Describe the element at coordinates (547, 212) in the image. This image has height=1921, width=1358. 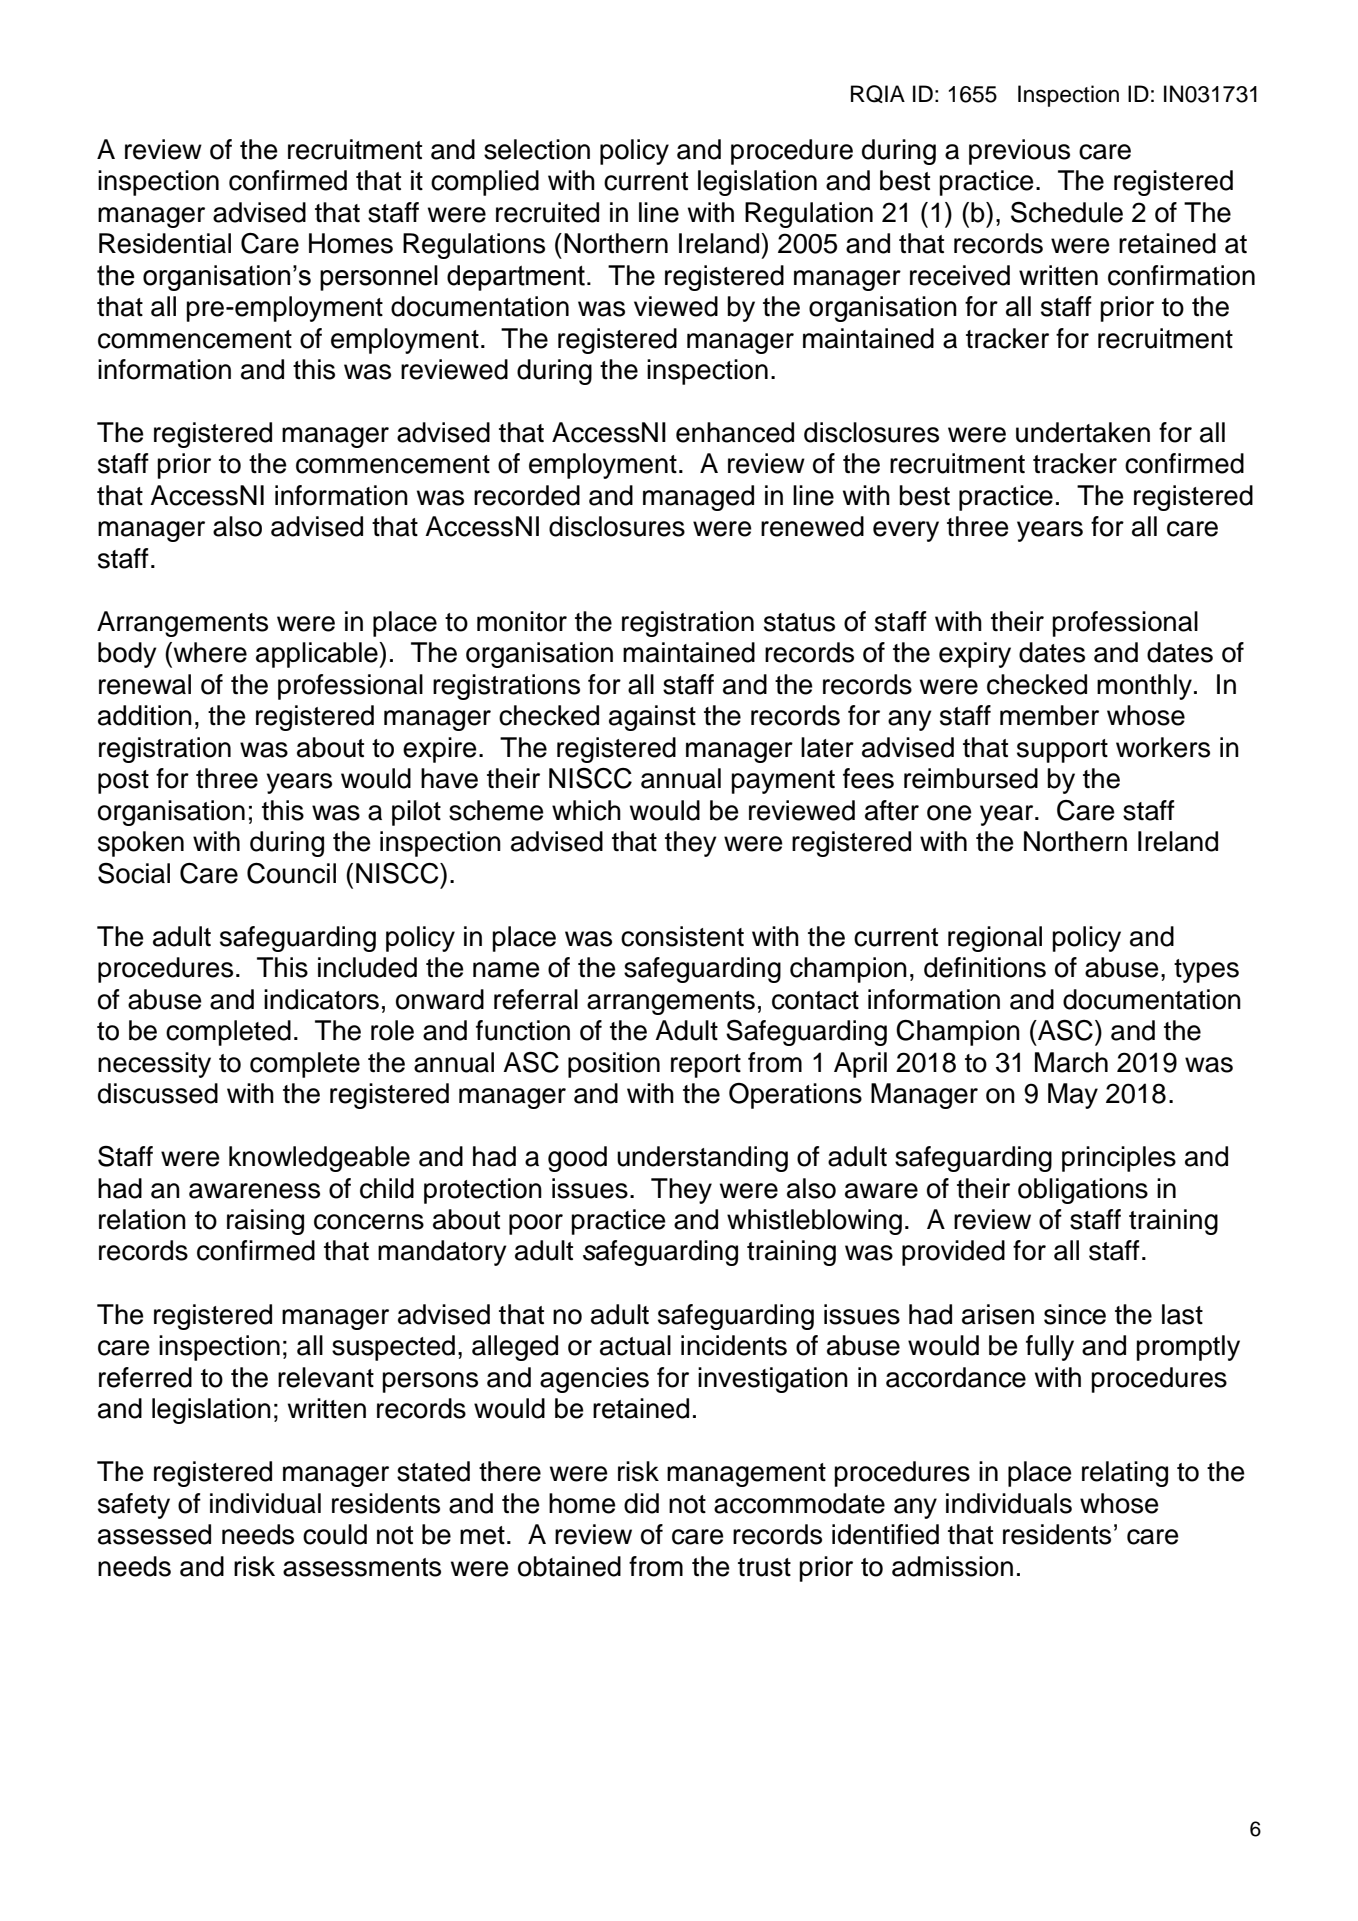
I see `recruited` at that location.
